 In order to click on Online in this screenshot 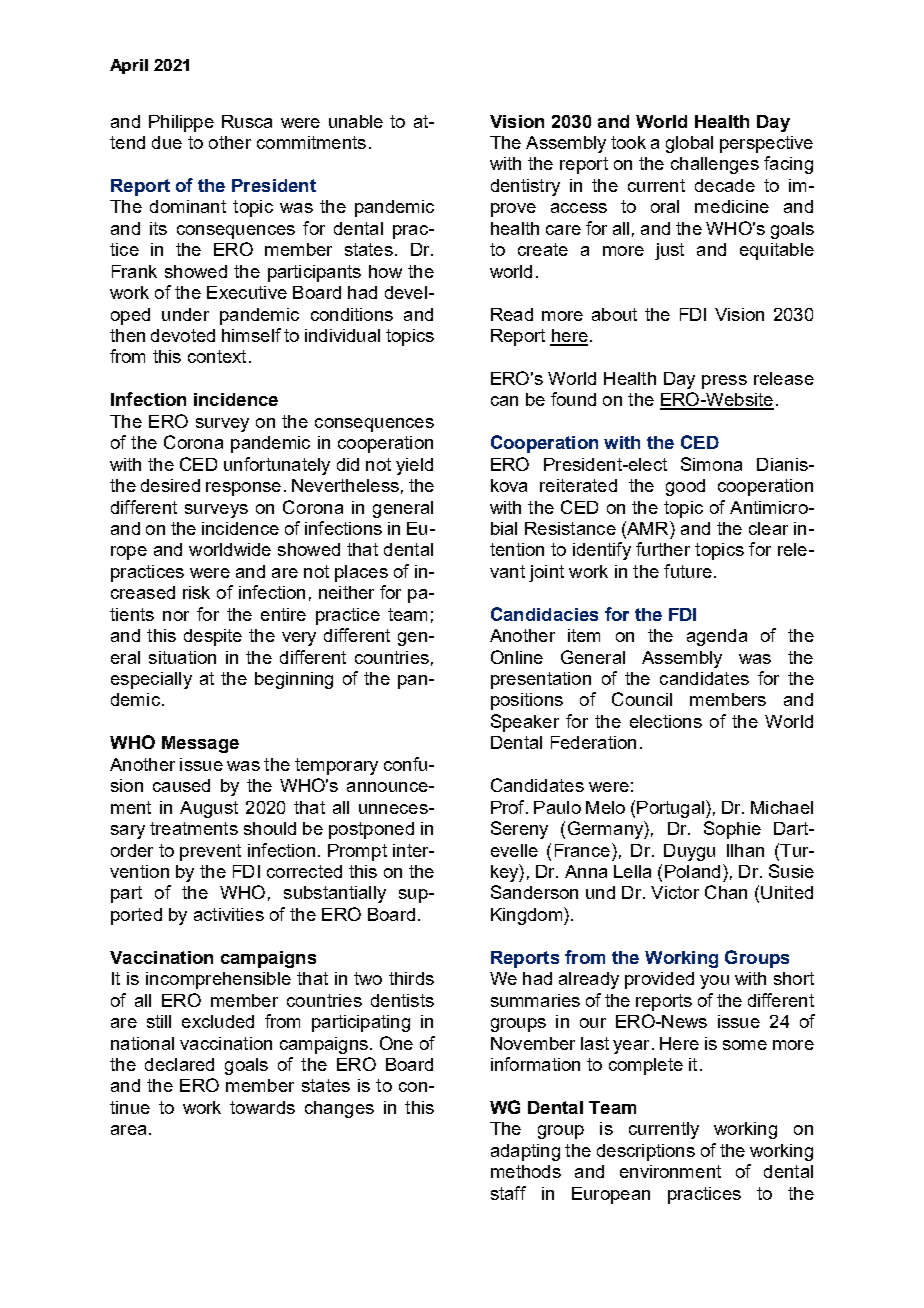, I will do `click(517, 657)`.
